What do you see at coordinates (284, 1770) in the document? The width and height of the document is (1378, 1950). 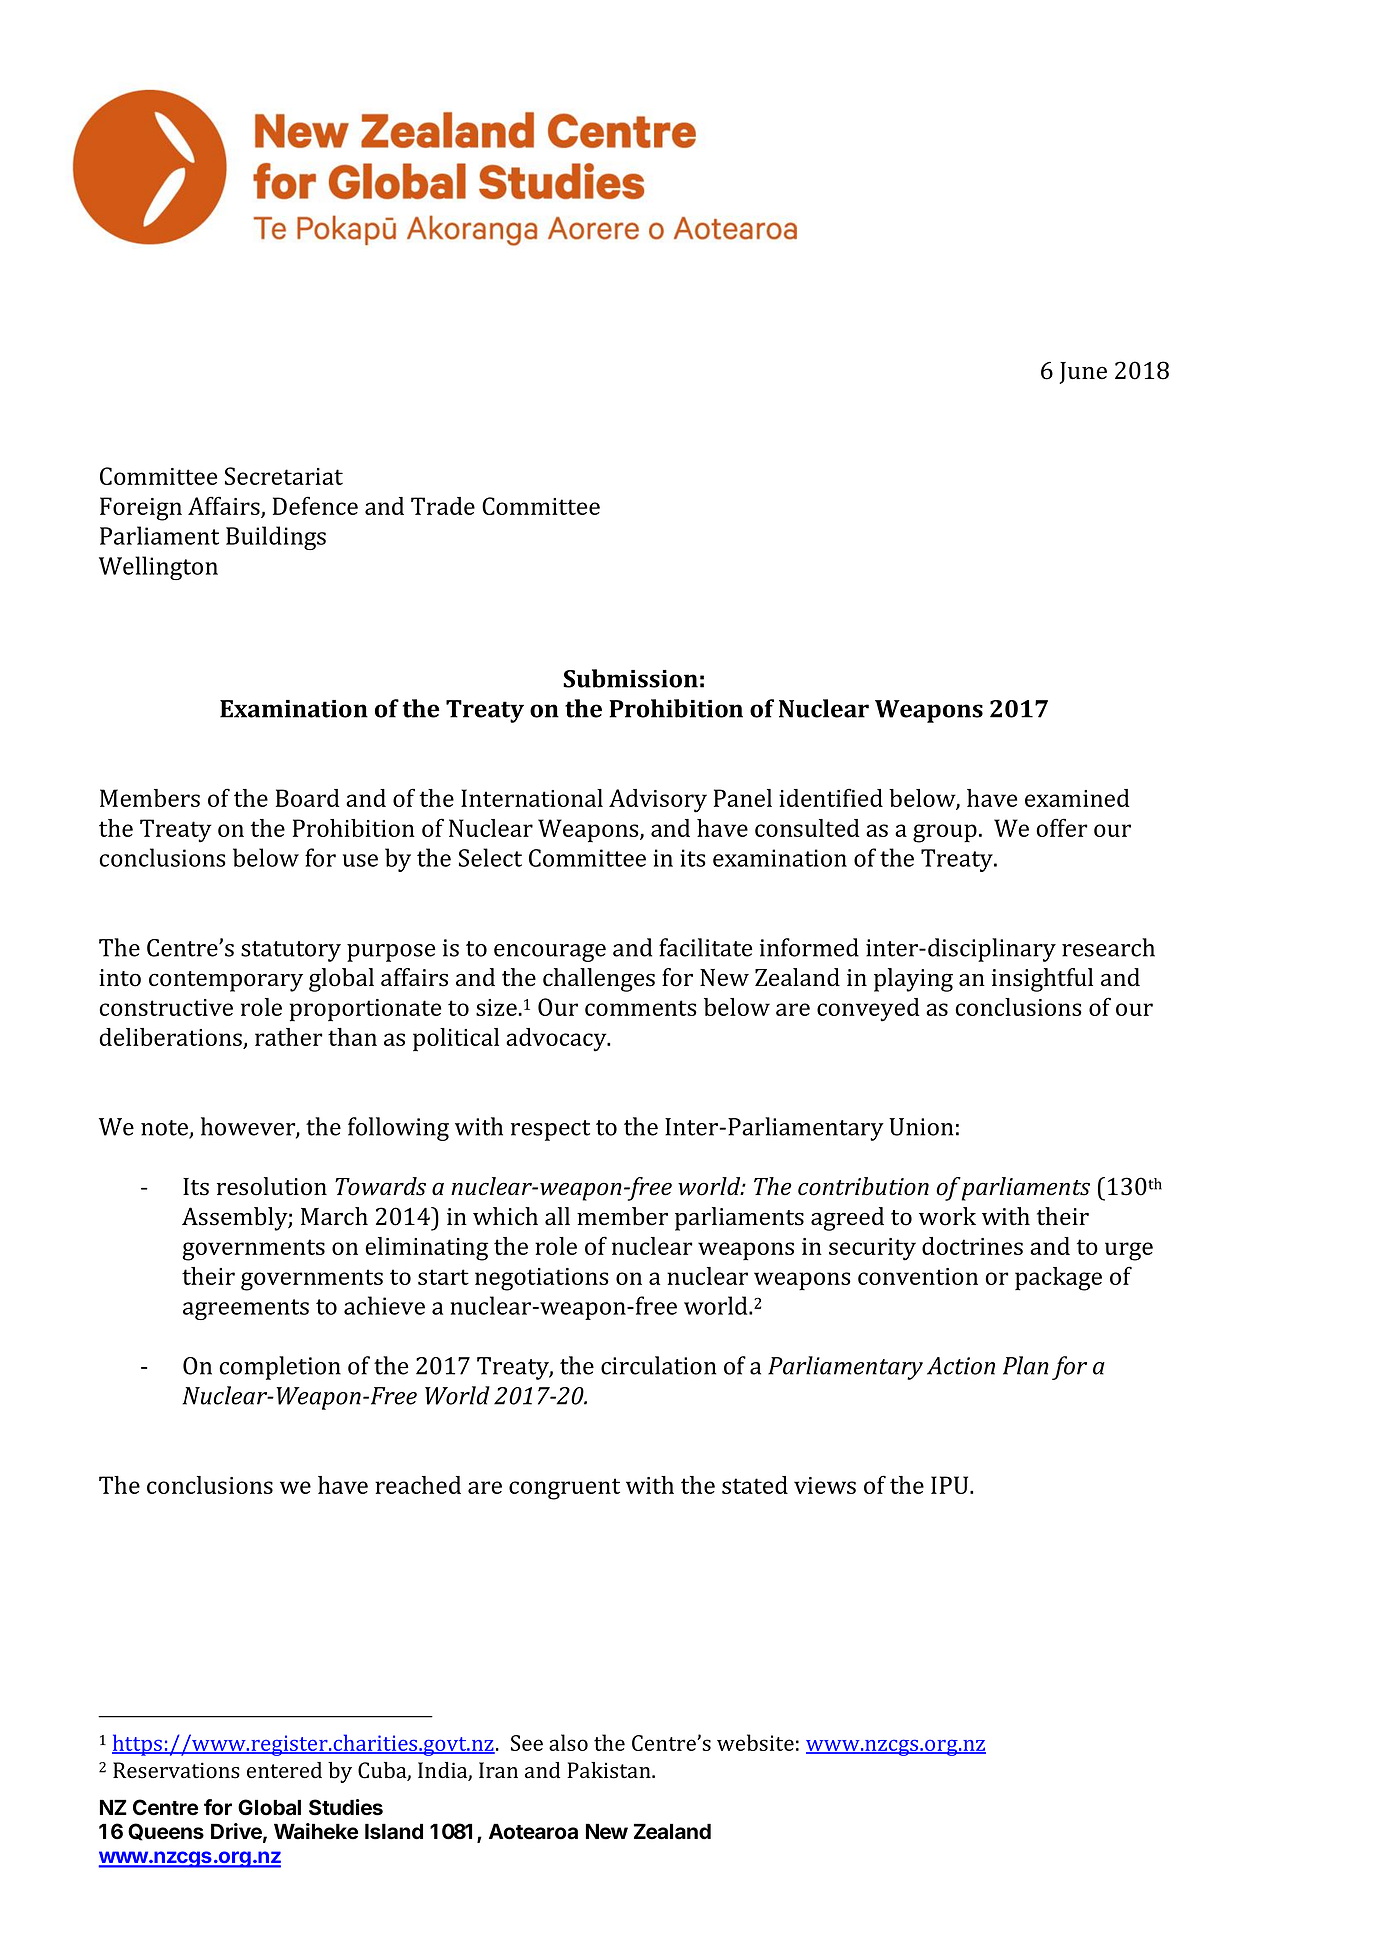 I see `entered` at bounding box center [284, 1770].
